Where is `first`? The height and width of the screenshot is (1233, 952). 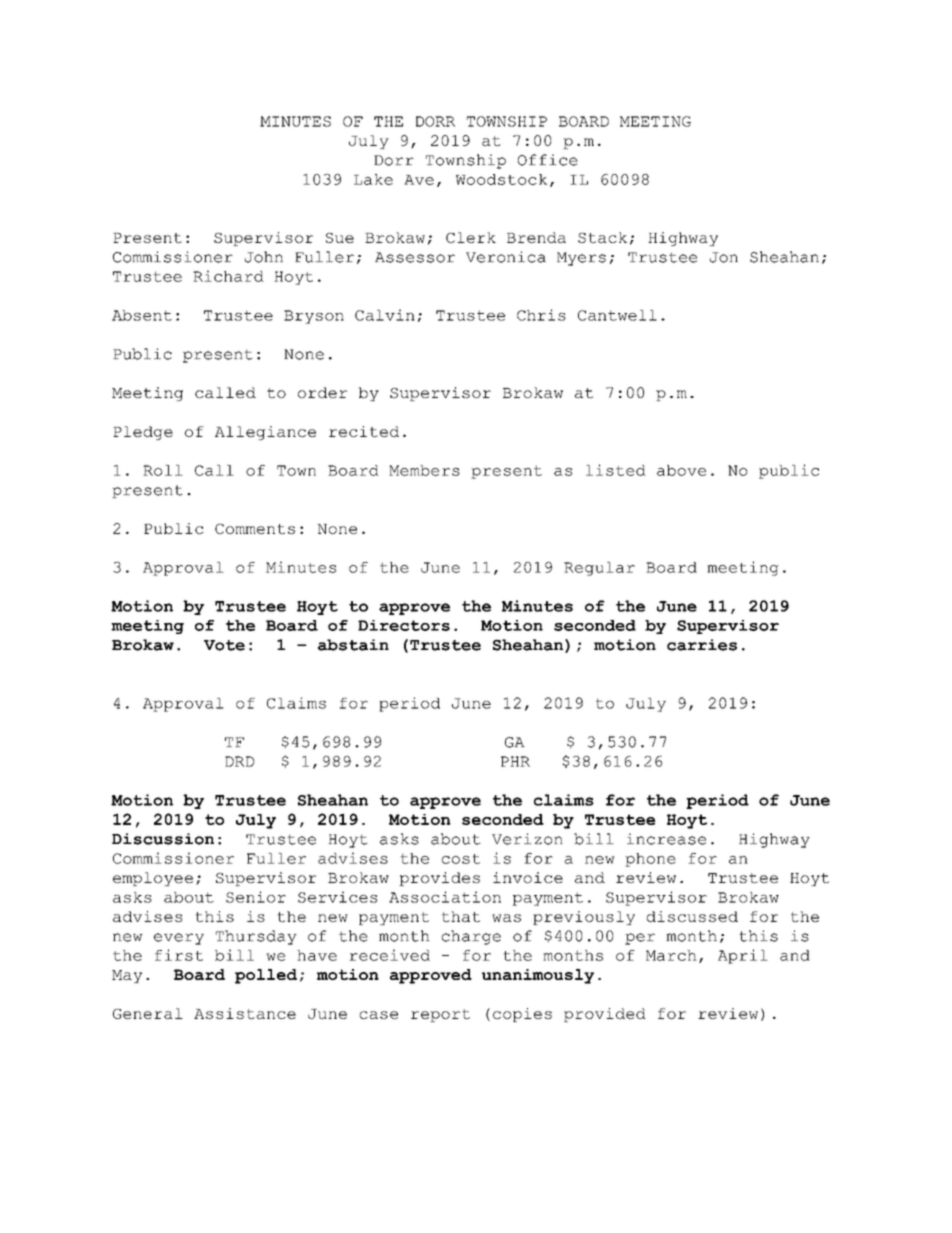 first is located at coordinates (179, 955).
